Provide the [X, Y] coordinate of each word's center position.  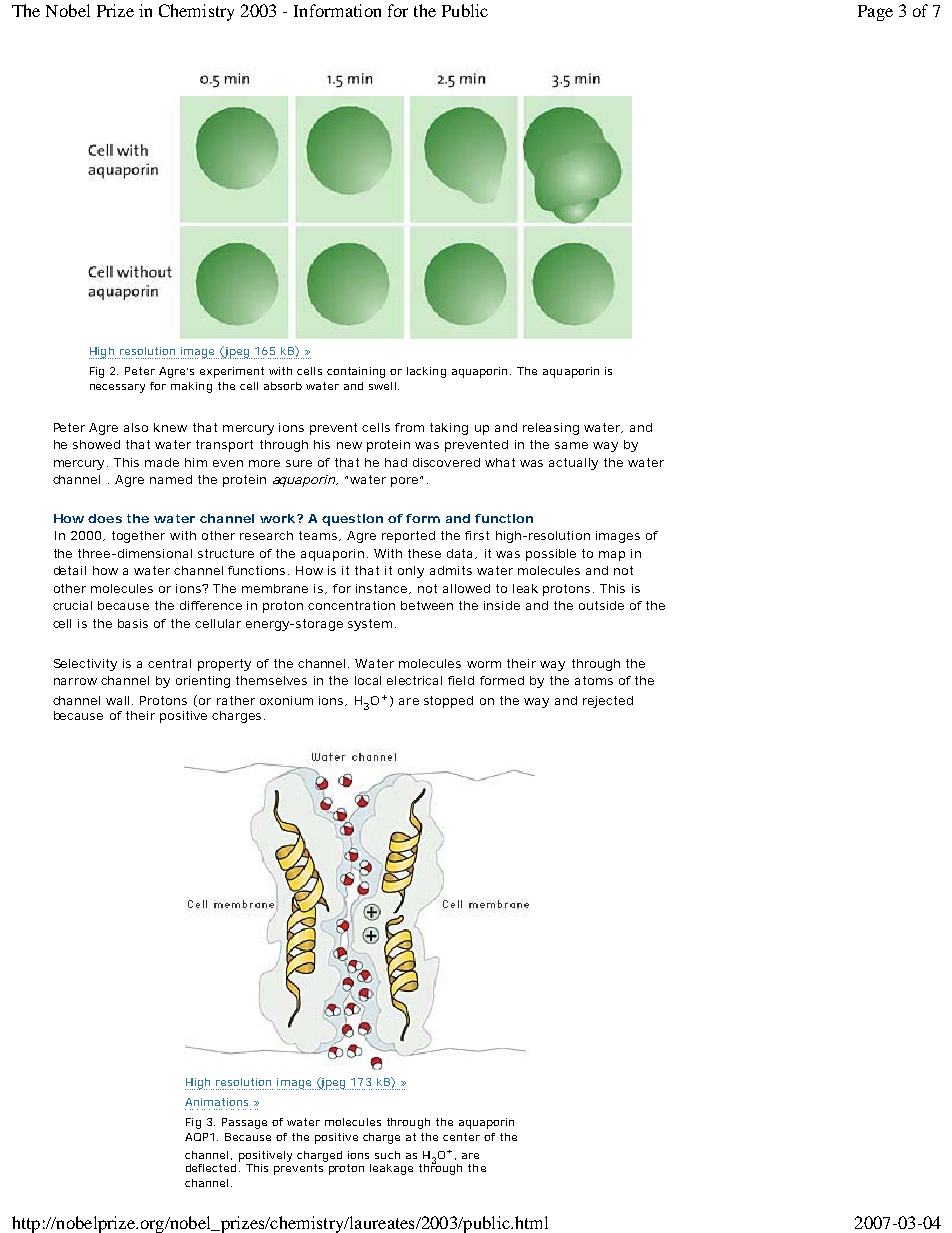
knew [170, 427]
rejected [608, 702]
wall [117, 700]
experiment [232, 372]
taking [449, 429]
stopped [448, 702]
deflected [211, 1168]
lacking [426, 372]
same [571, 445]
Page [875, 13]
